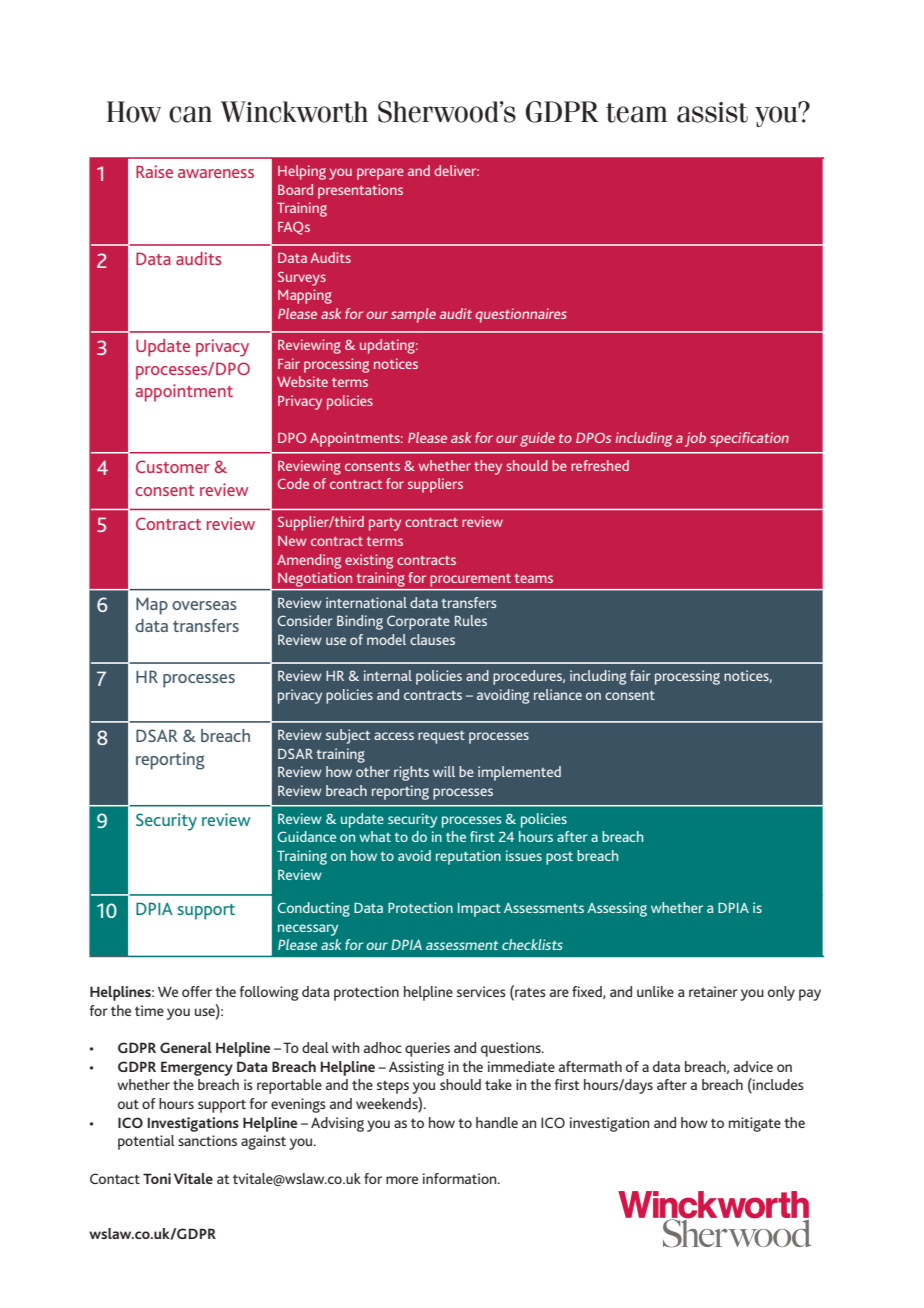 This page has width=924, height=1308. Describe the element at coordinates (461, 1178) in the page. I see `information` at that location.
